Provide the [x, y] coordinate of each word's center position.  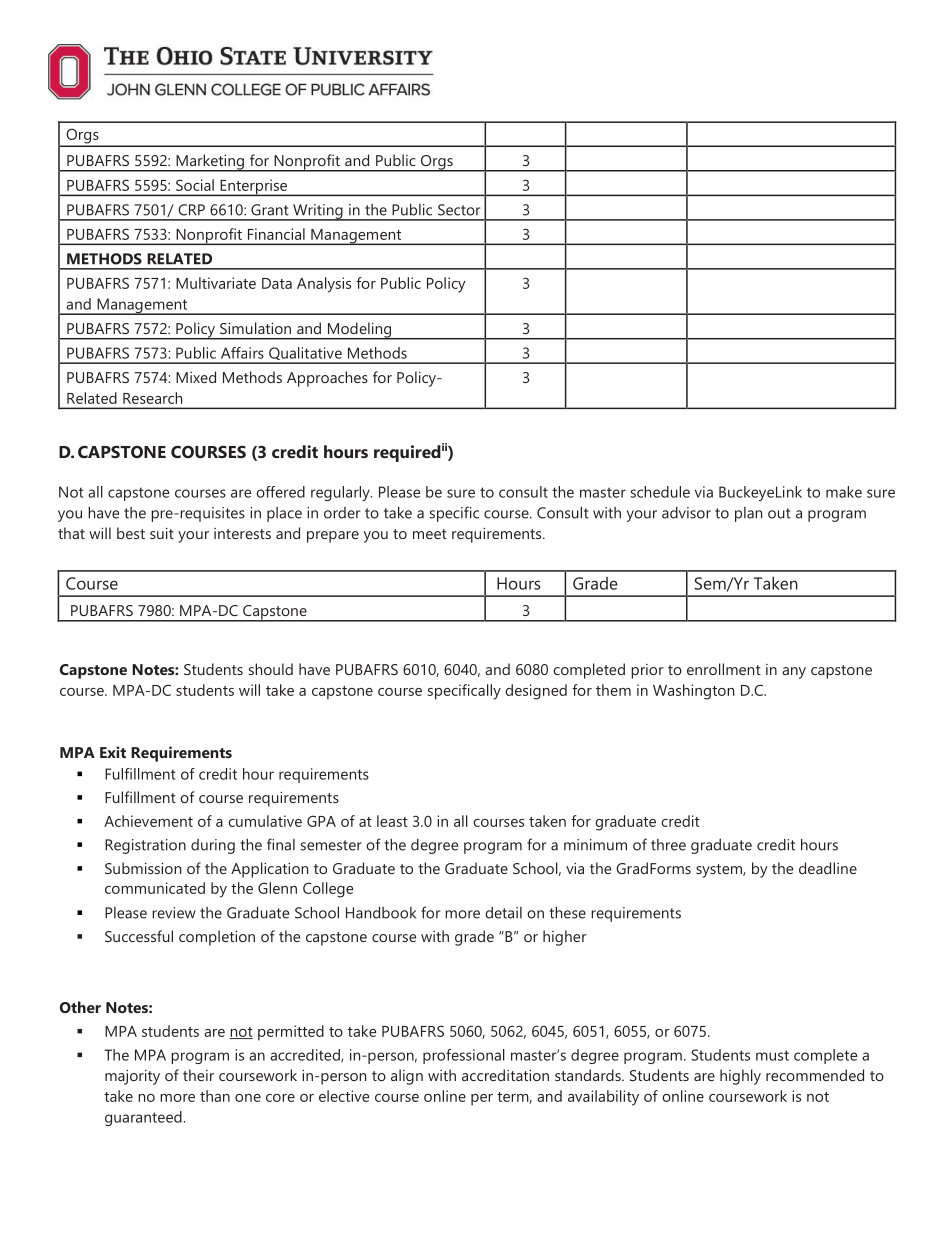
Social [195, 185]
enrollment [724, 669]
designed [536, 692]
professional [464, 1056]
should [271, 669]
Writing [318, 212]
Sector [459, 210]
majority [132, 1077]
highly [740, 1077]
